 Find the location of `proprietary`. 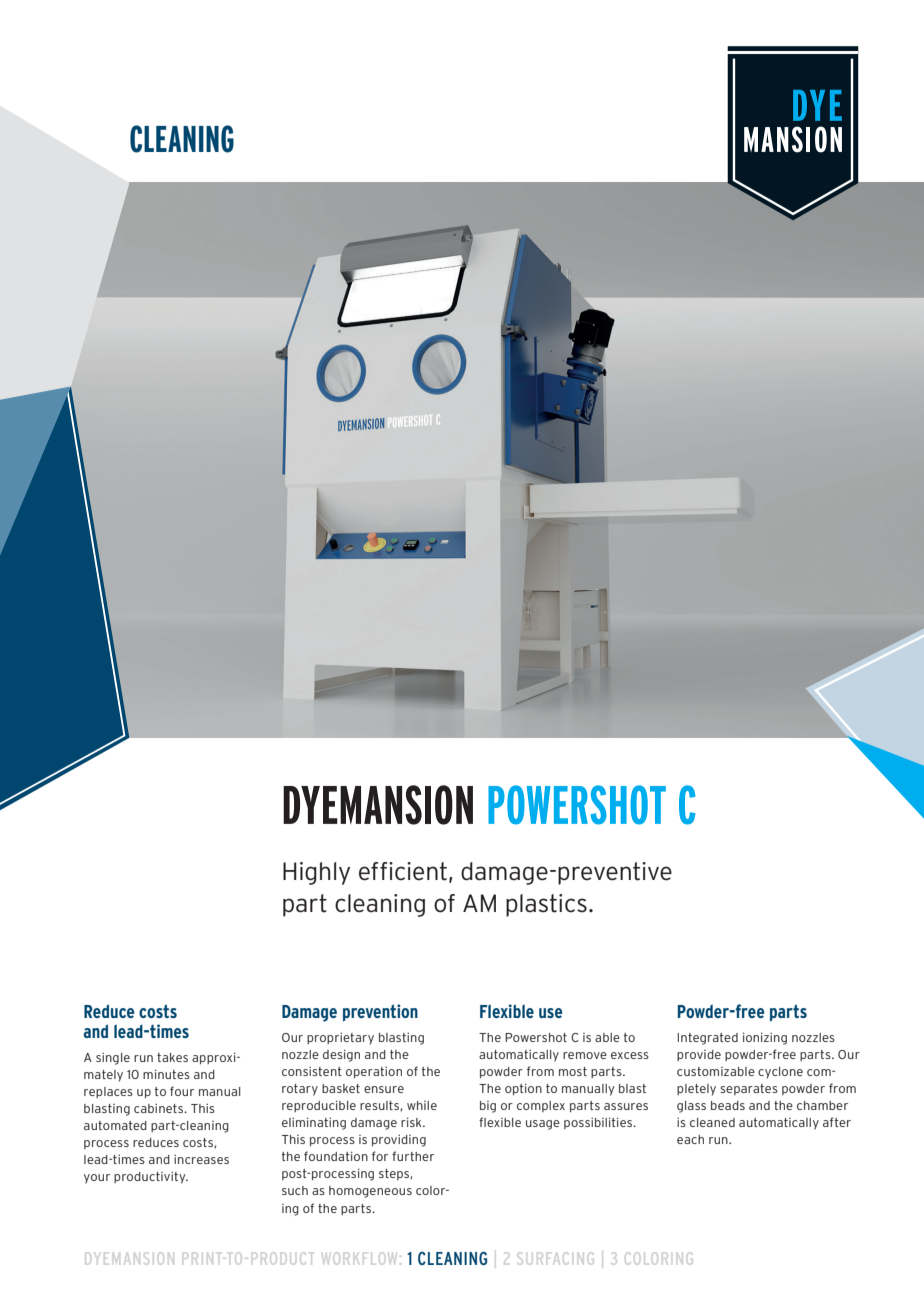

proprietary is located at coordinates (340, 1038).
